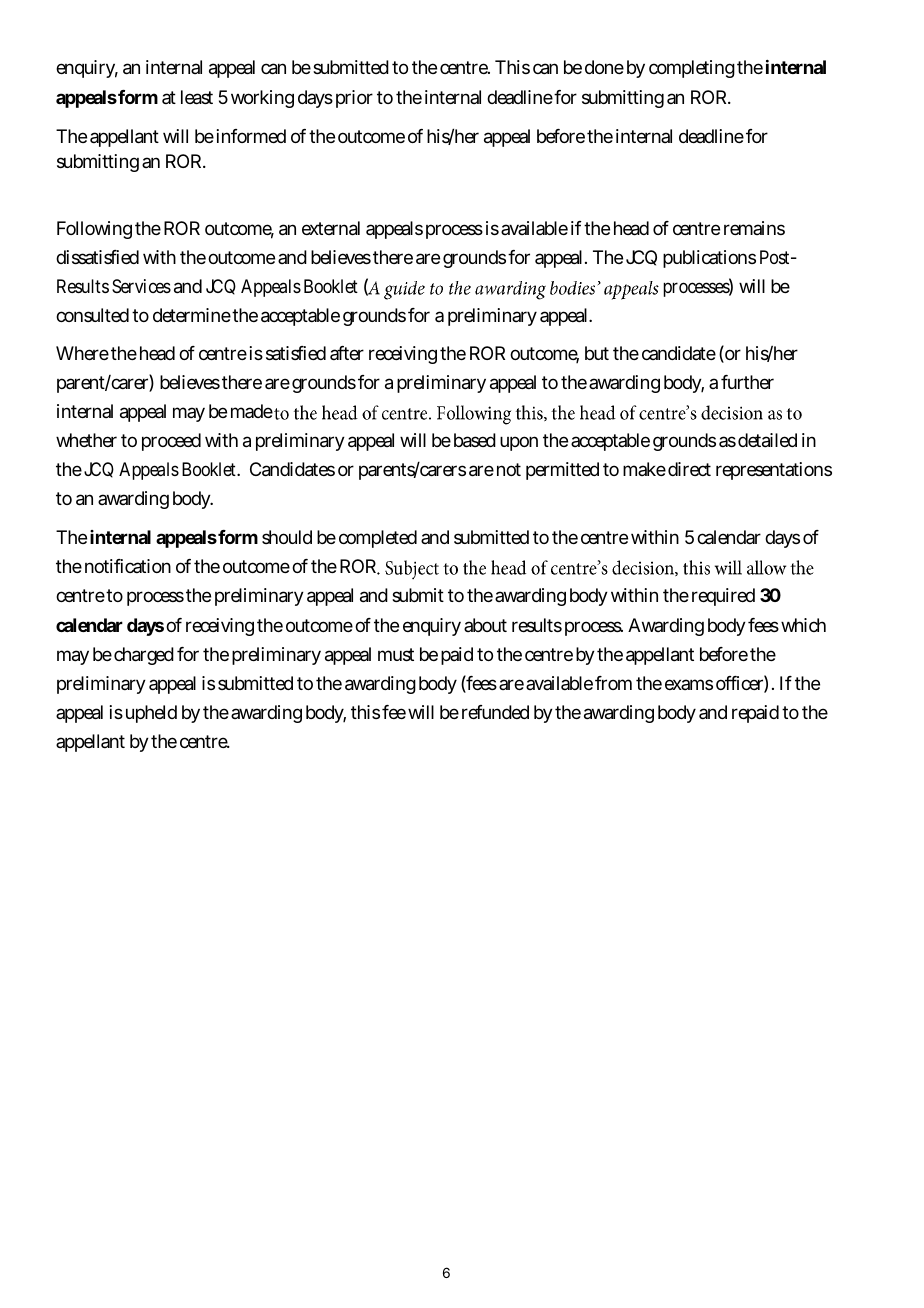  What do you see at coordinates (396, 654) in the image?
I see `must` at bounding box center [396, 654].
